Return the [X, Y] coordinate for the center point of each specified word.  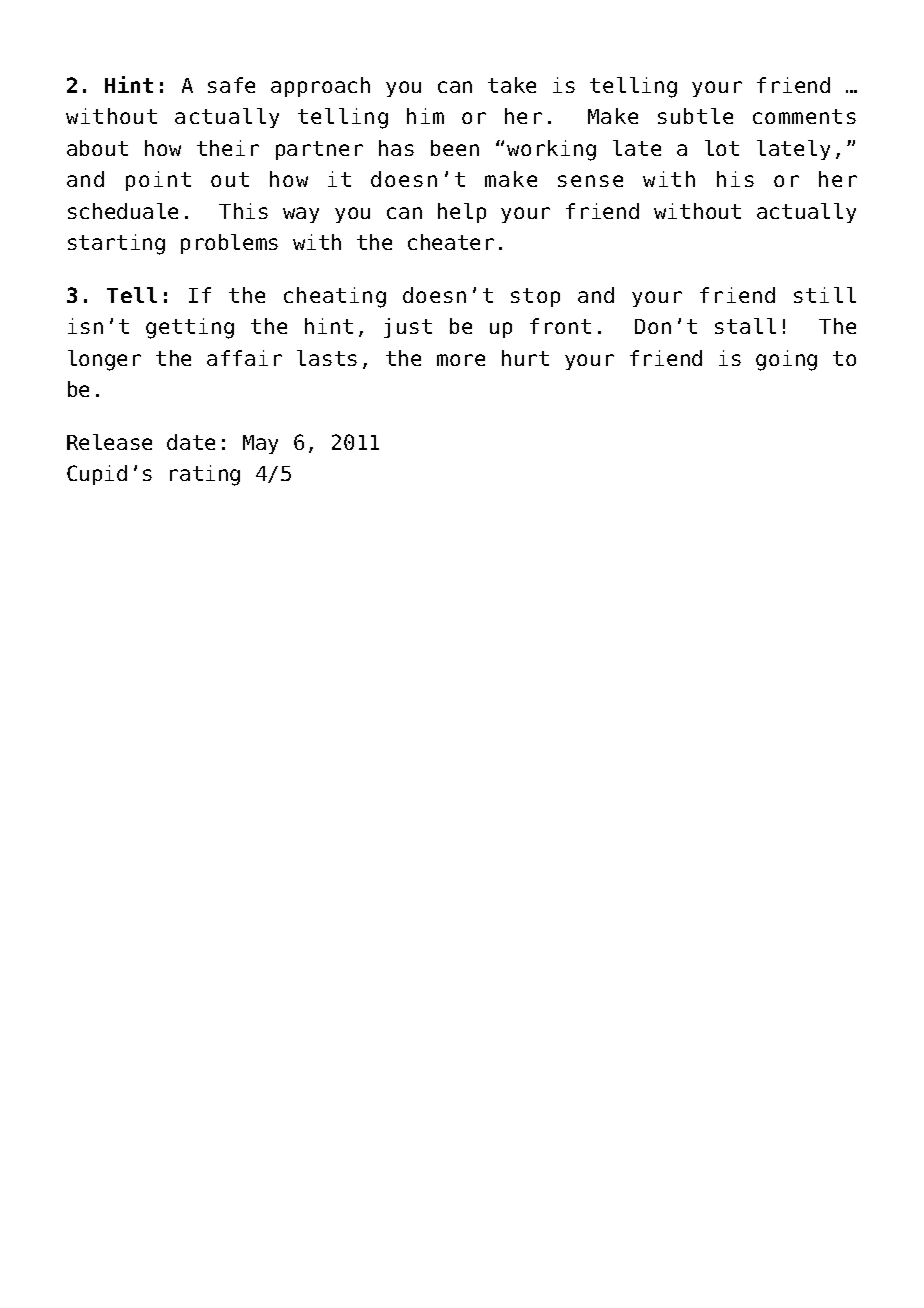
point [158, 181]
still [825, 295]
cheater [451, 242]
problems [229, 244]
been [455, 148]
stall [745, 326]
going [786, 360]
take [512, 85]
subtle [695, 116]
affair [244, 358]
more [461, 360]
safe [231, 85]
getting [190, 328]
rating [205, 475]
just [408, 328]
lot [722, 148]
